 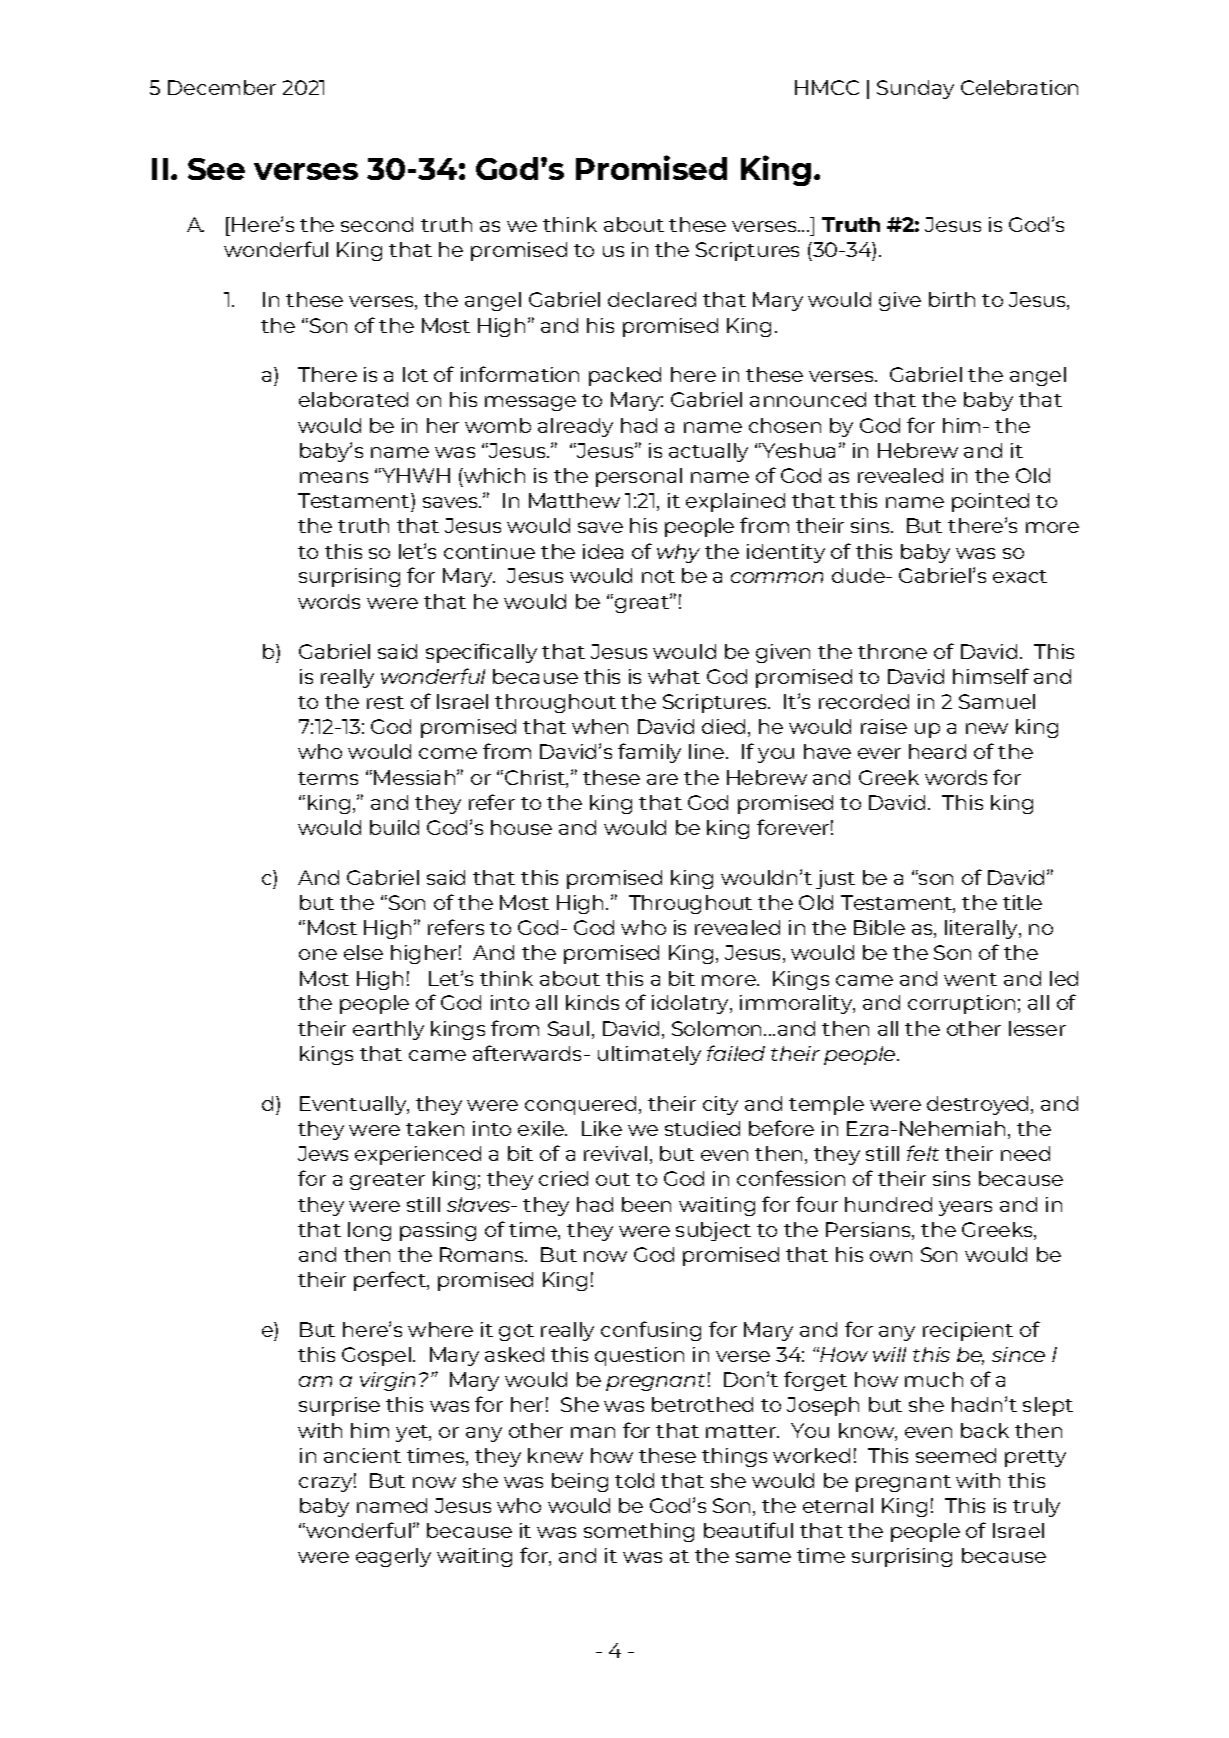 What do you see at coordinates (328, 778) in the screenshot?
I see `terms` at bounding box center [328, 778].
